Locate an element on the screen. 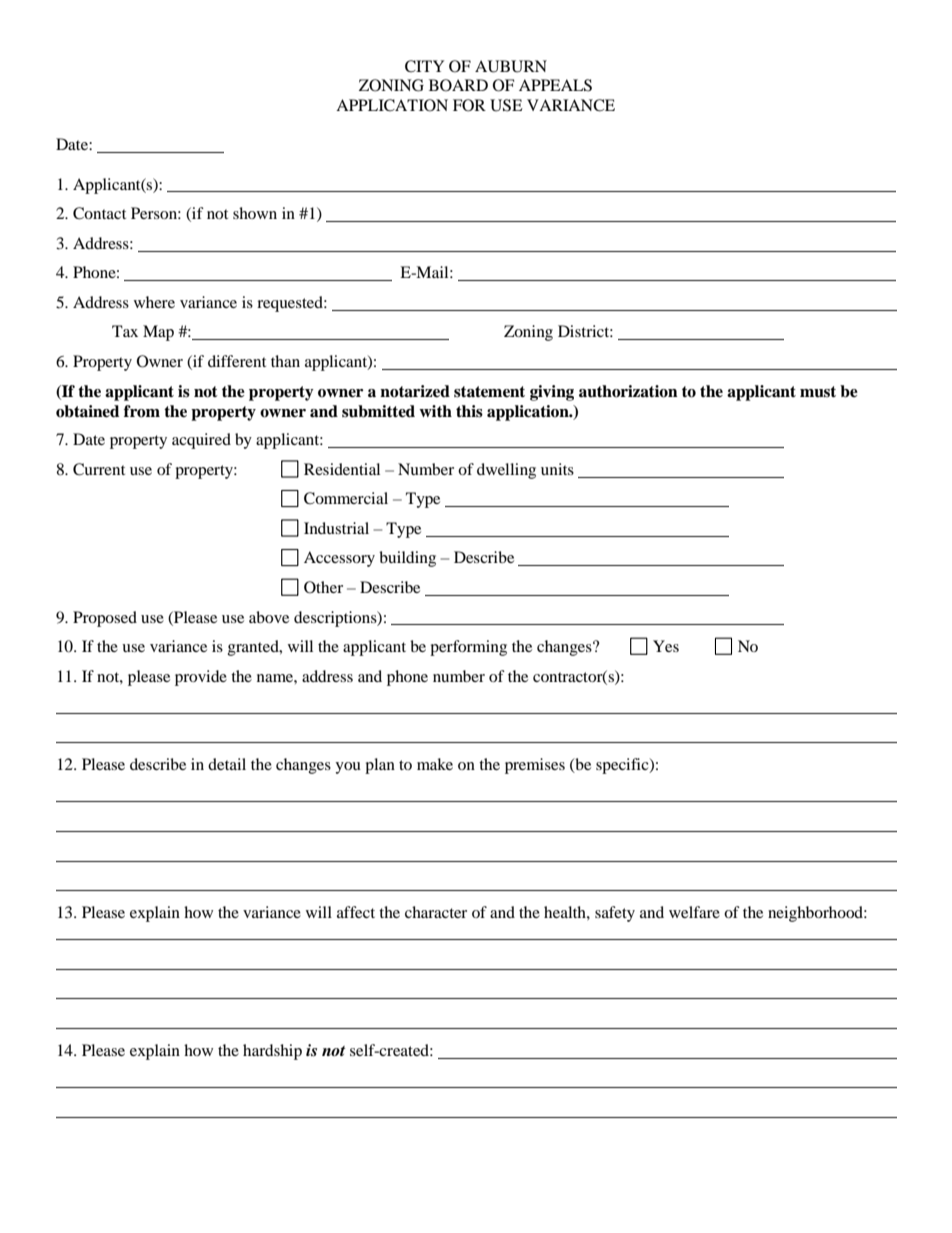 The width and height of the screenshot is (952, 1233). Yes is located at coordinates (666, 646).
